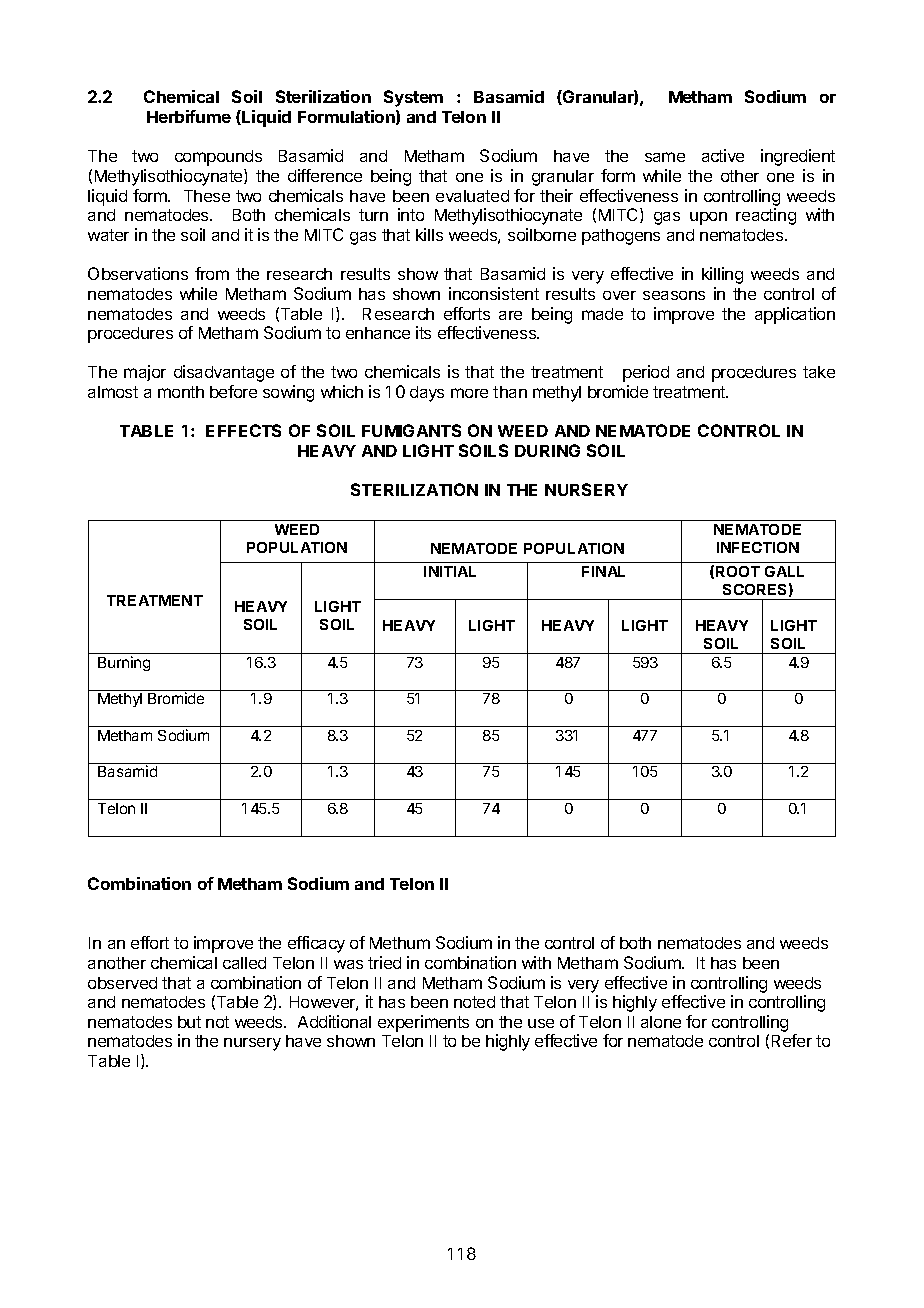  Describe the element at coordinates (413, 98) in the document. I see `System` at that location.
